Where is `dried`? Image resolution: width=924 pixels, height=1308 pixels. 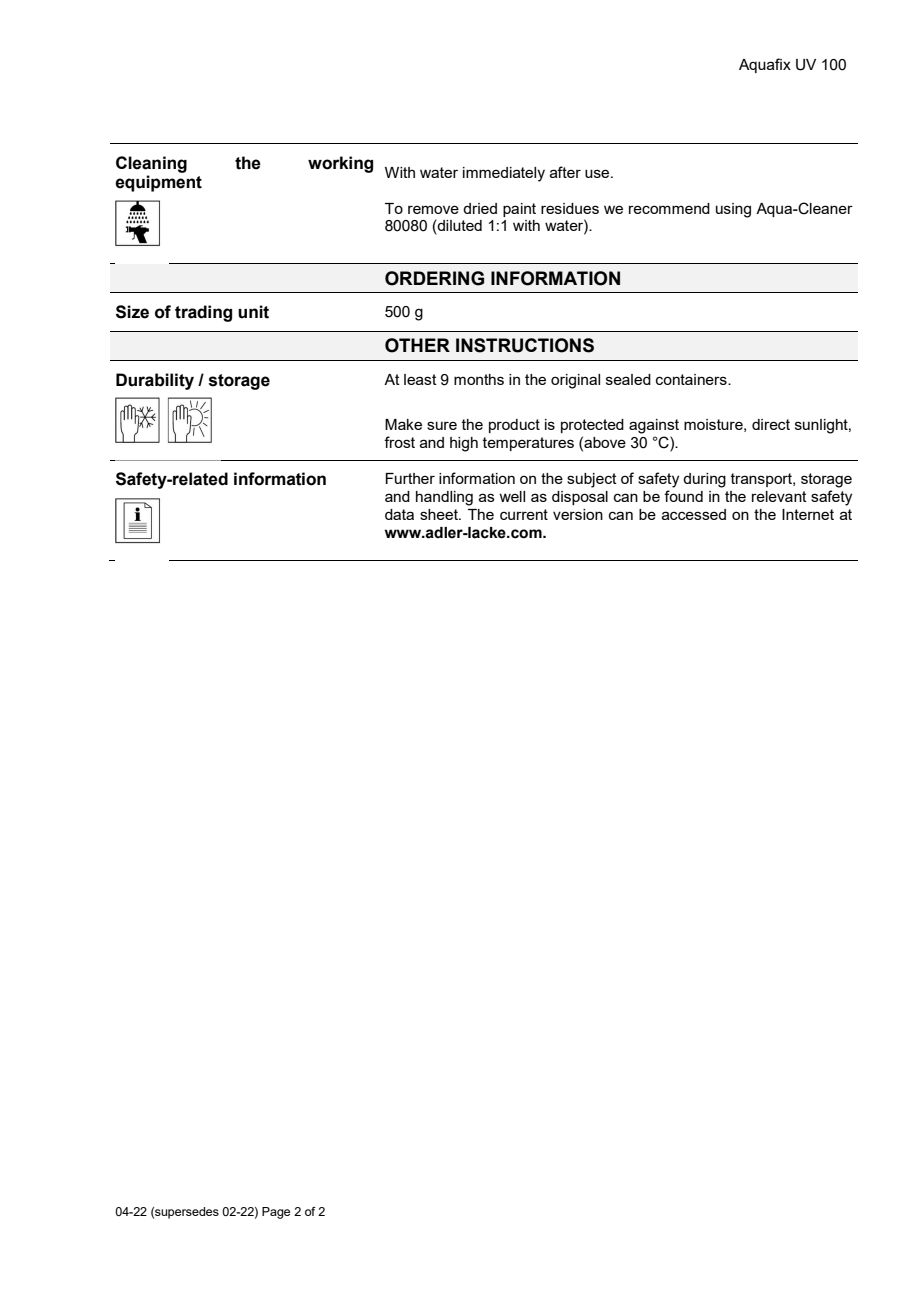
dried is located at coordinates (480, 208).
